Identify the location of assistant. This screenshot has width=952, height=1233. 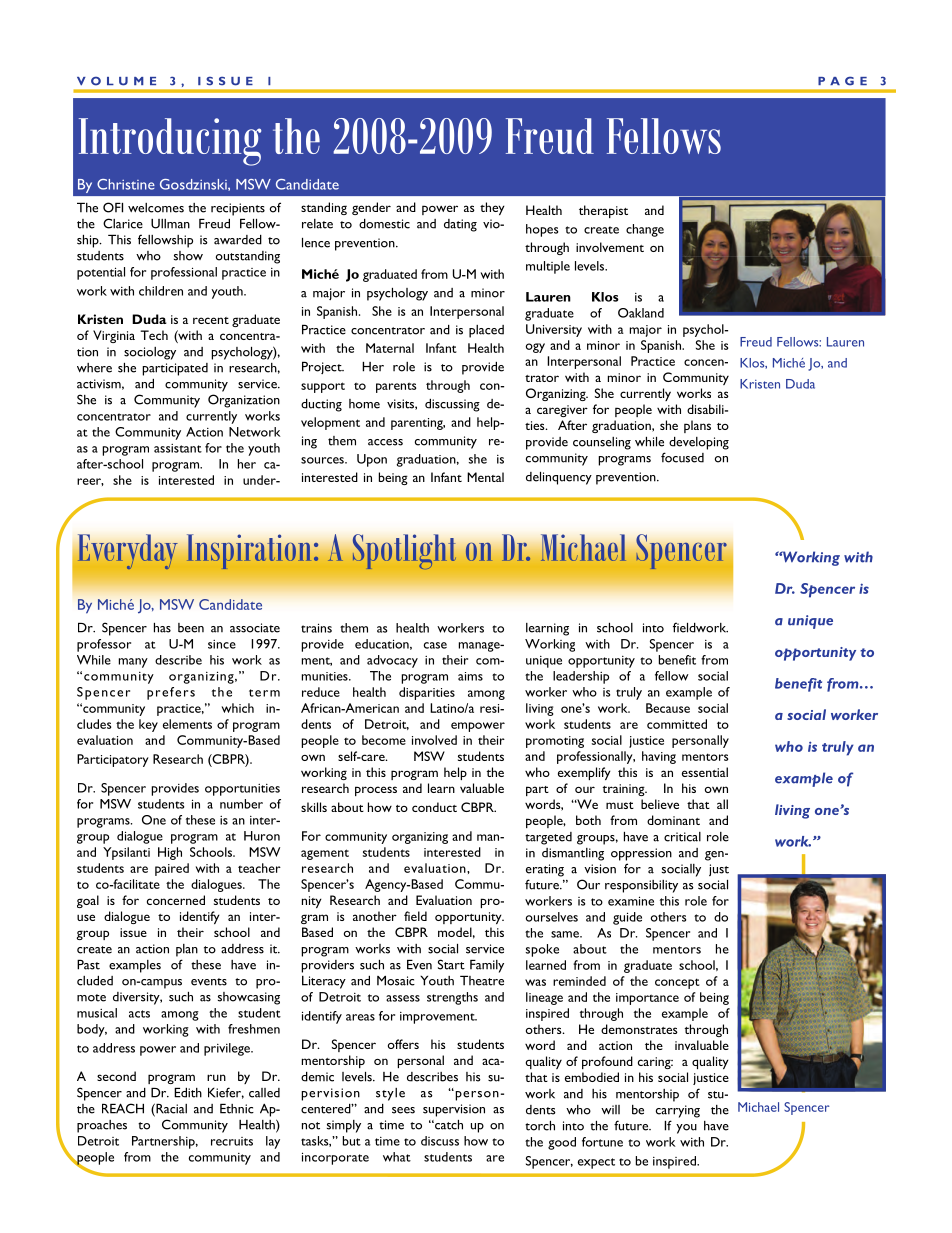
(178, 448).
